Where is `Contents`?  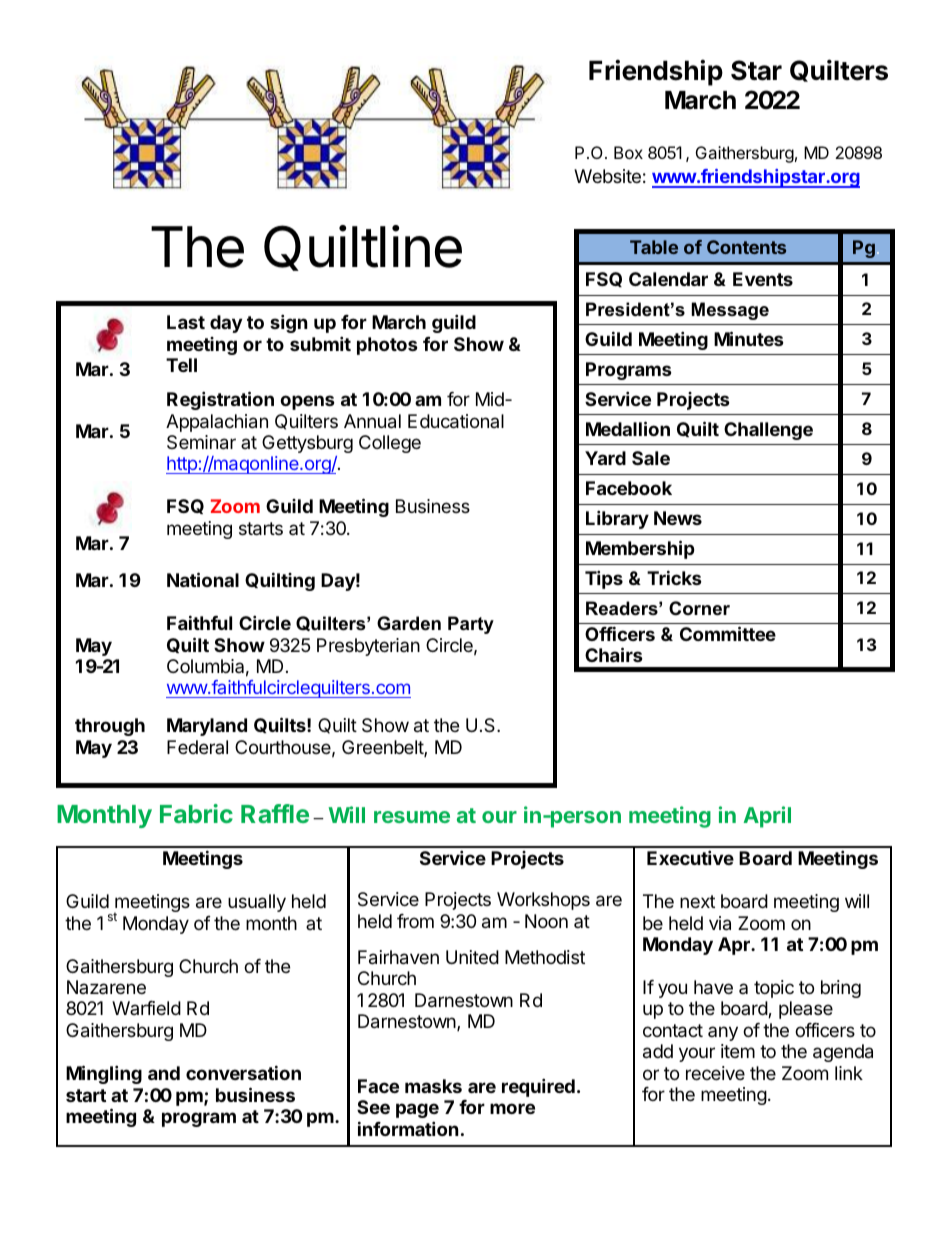
Contents is located at coordinates (746, 247).
